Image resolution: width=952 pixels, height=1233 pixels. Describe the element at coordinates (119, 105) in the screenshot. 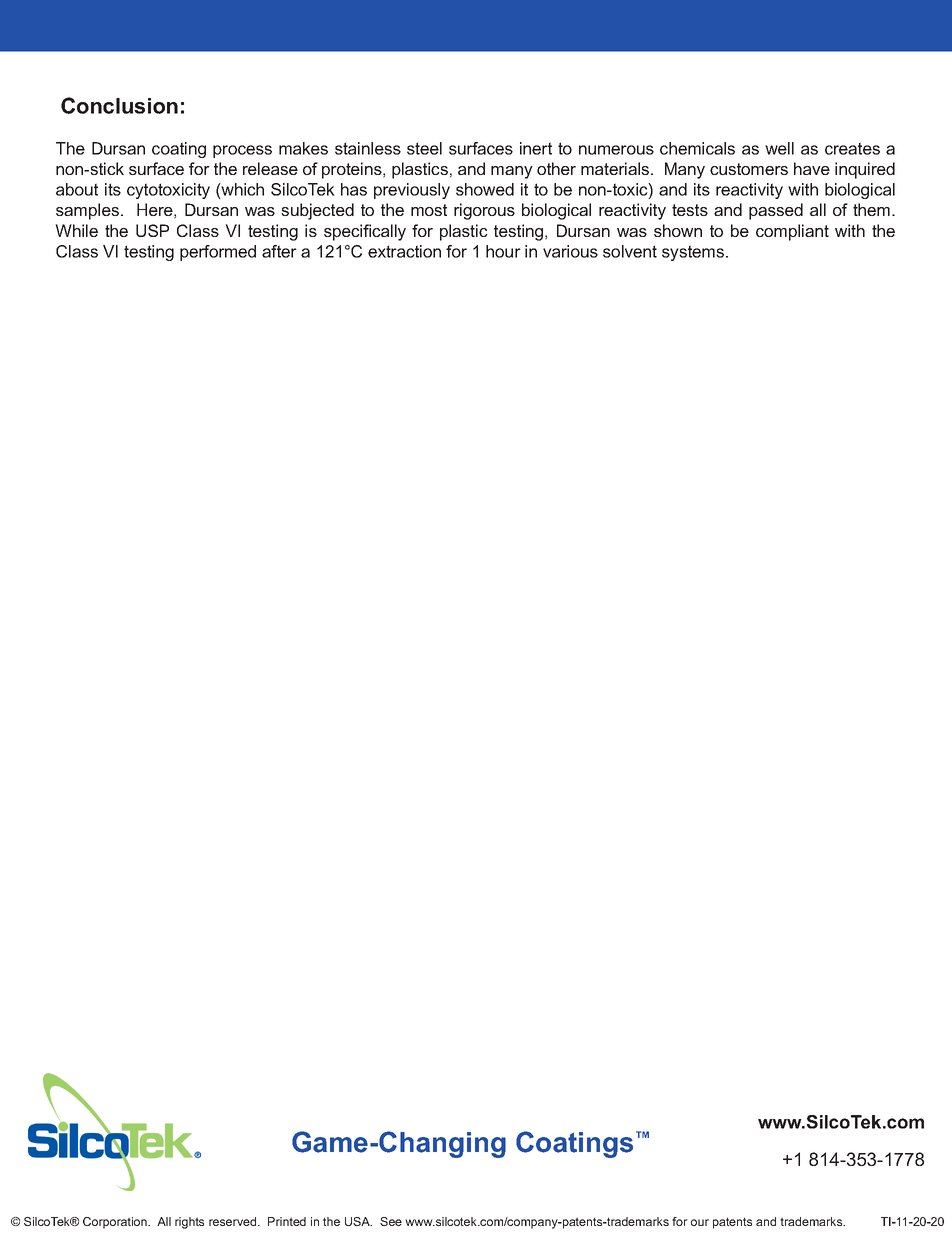

I see `Conclusion` at that location.
